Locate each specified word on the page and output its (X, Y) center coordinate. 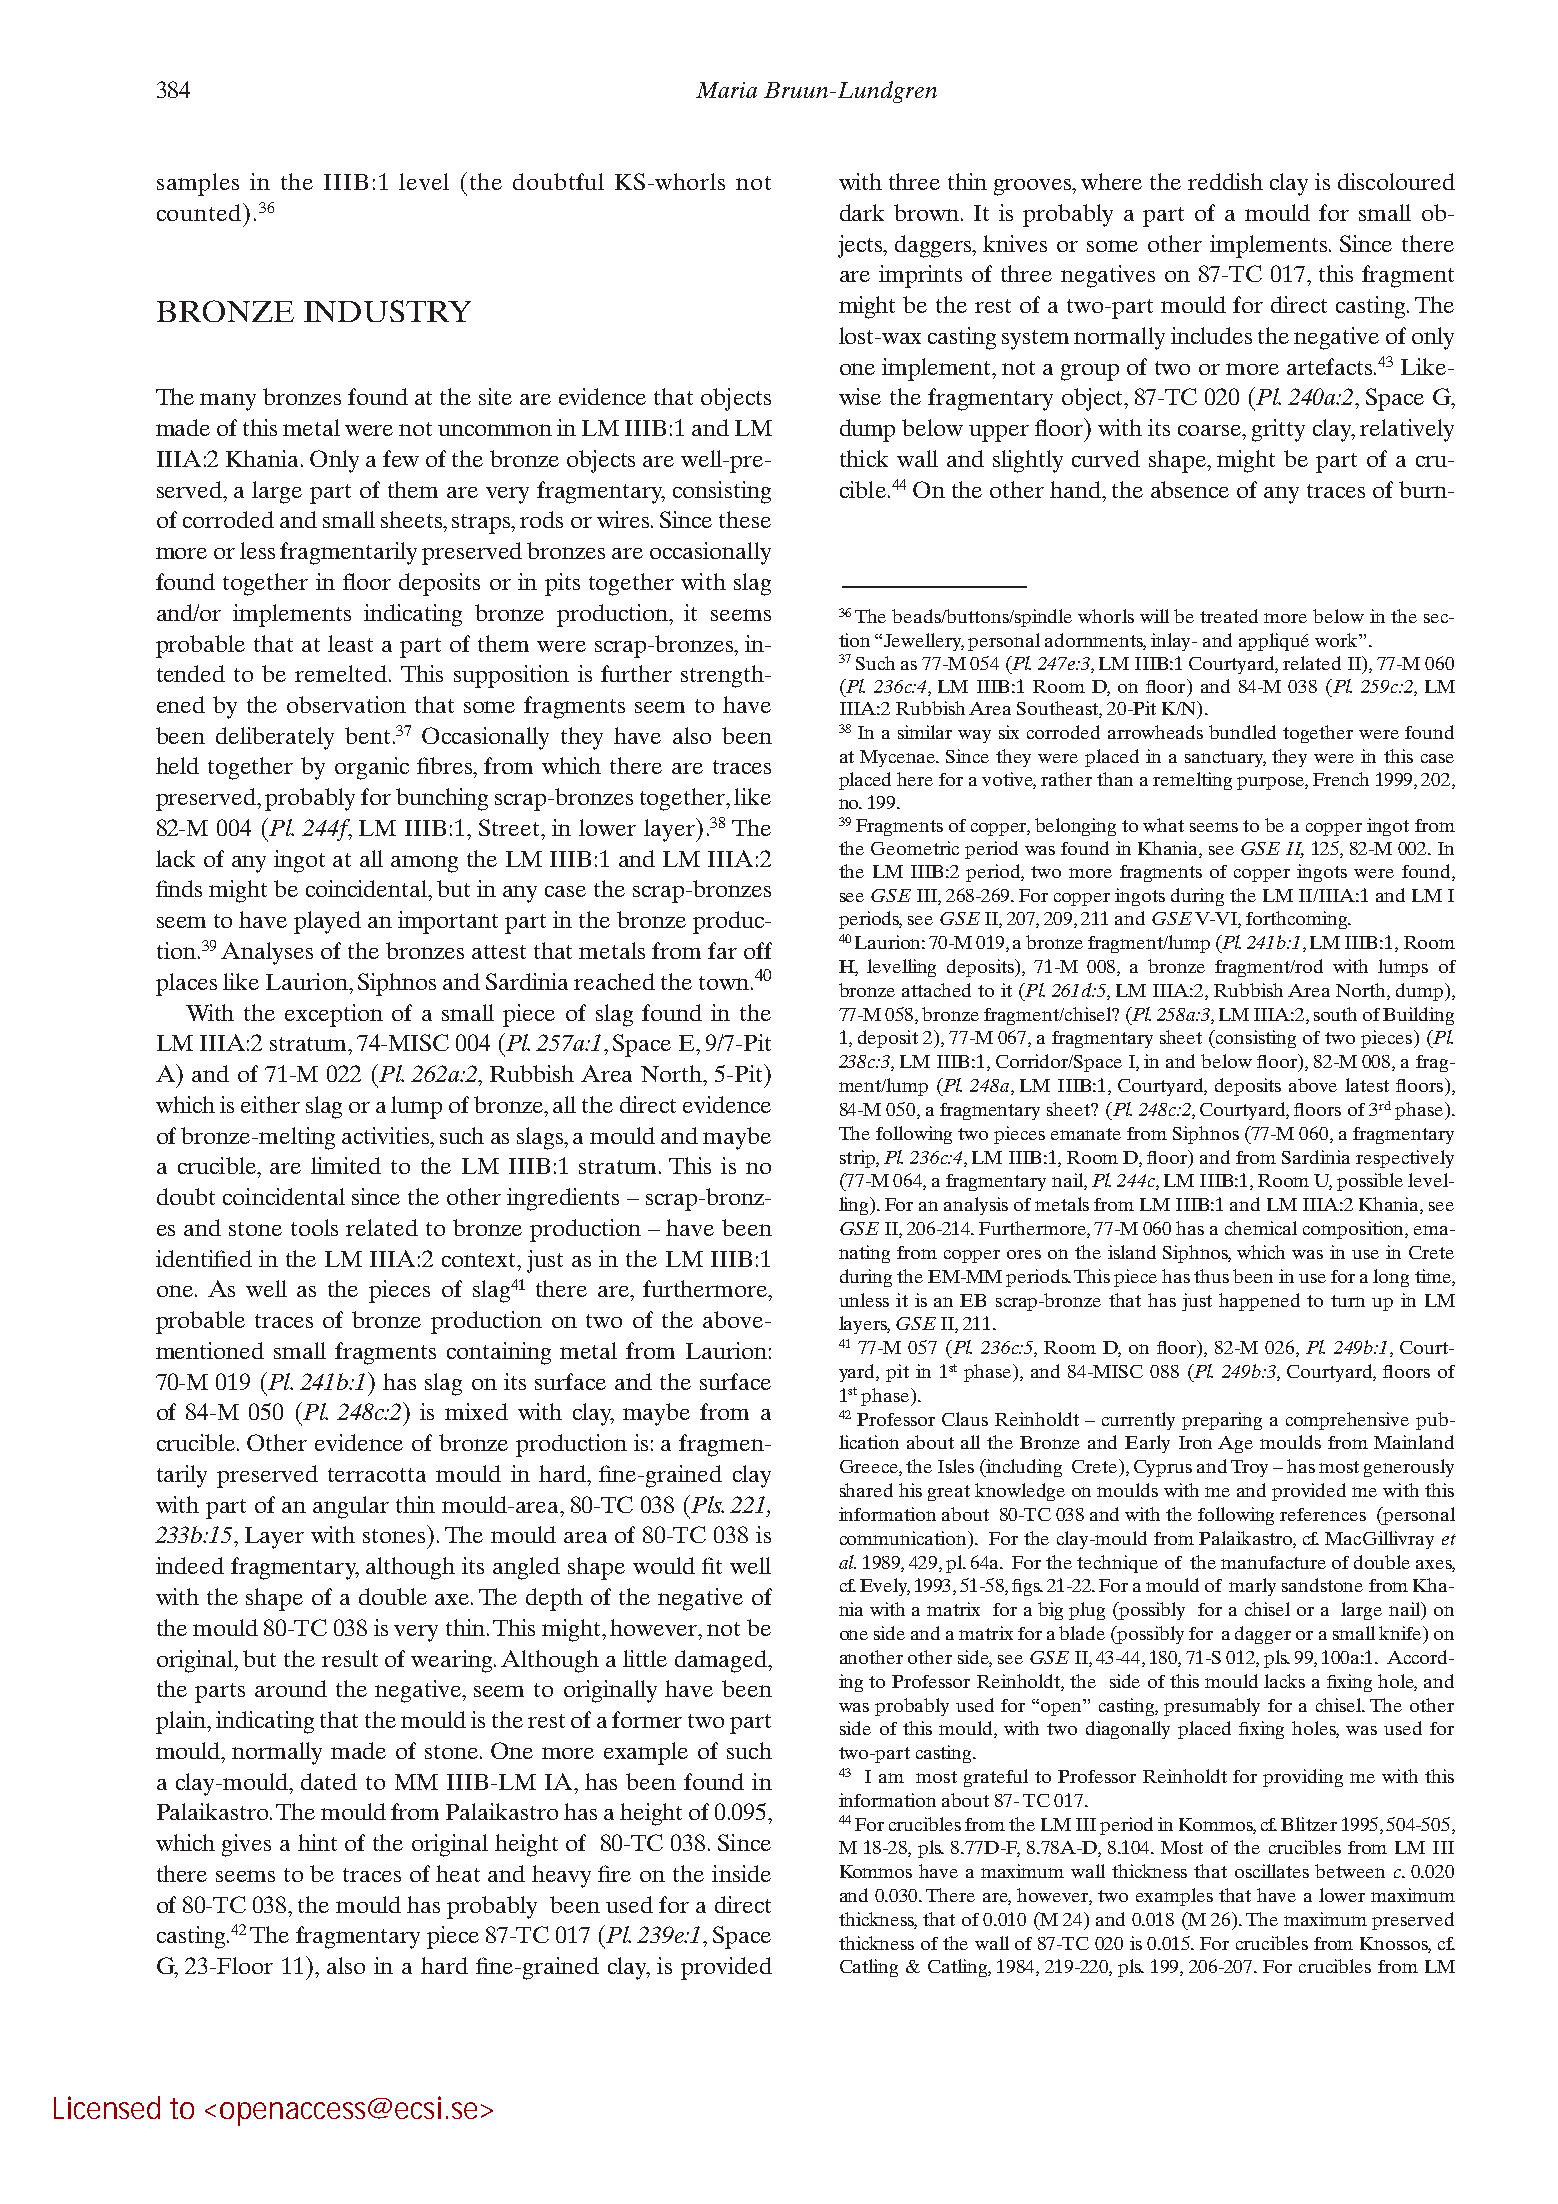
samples (198, 184)
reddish (1225, 181)
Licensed (107, 2107)
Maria (726, 90)
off (758, 950)
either (270, 1104)
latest (1367, 1085)
